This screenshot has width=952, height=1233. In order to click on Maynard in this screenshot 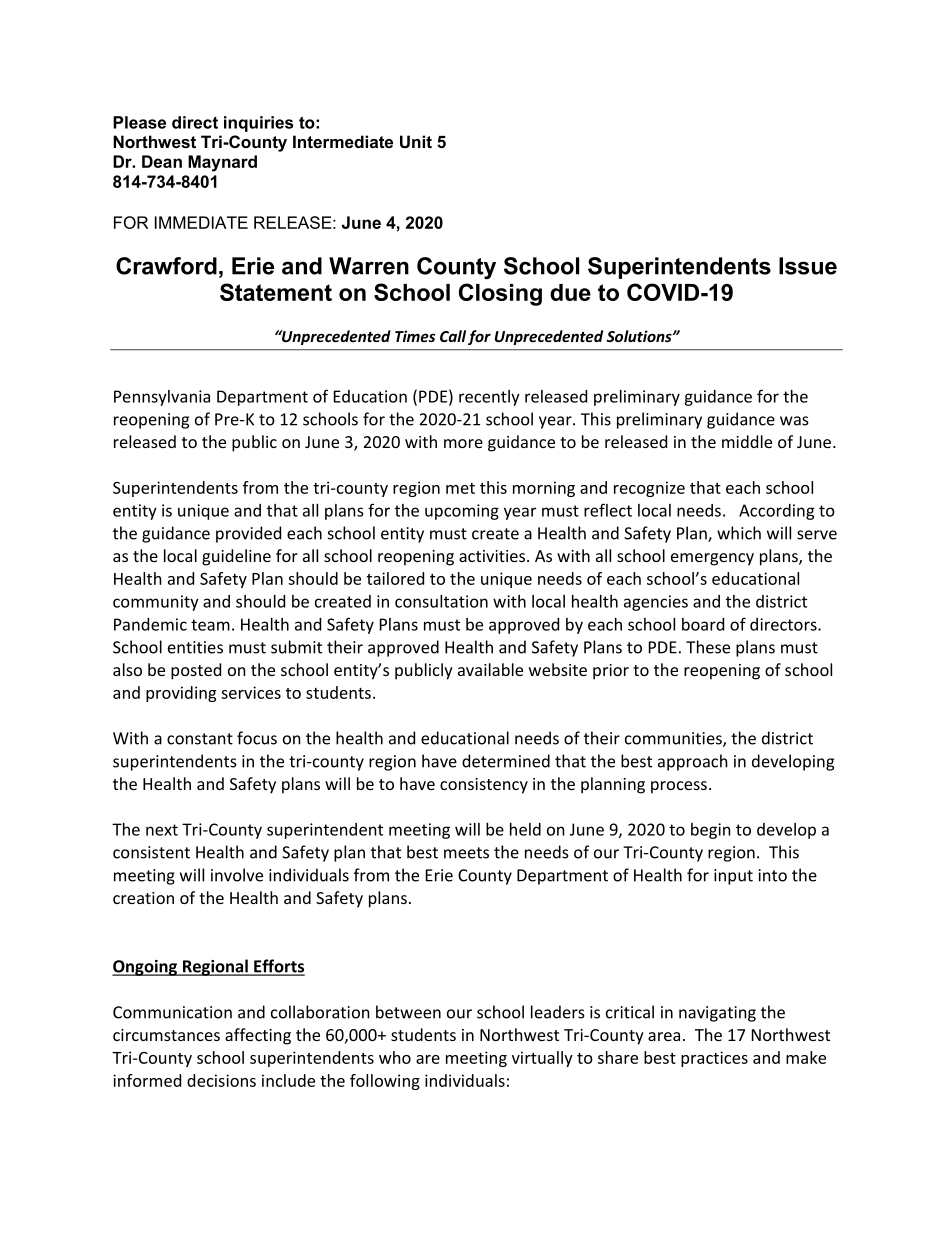, I will do `click(222, 163)`.
